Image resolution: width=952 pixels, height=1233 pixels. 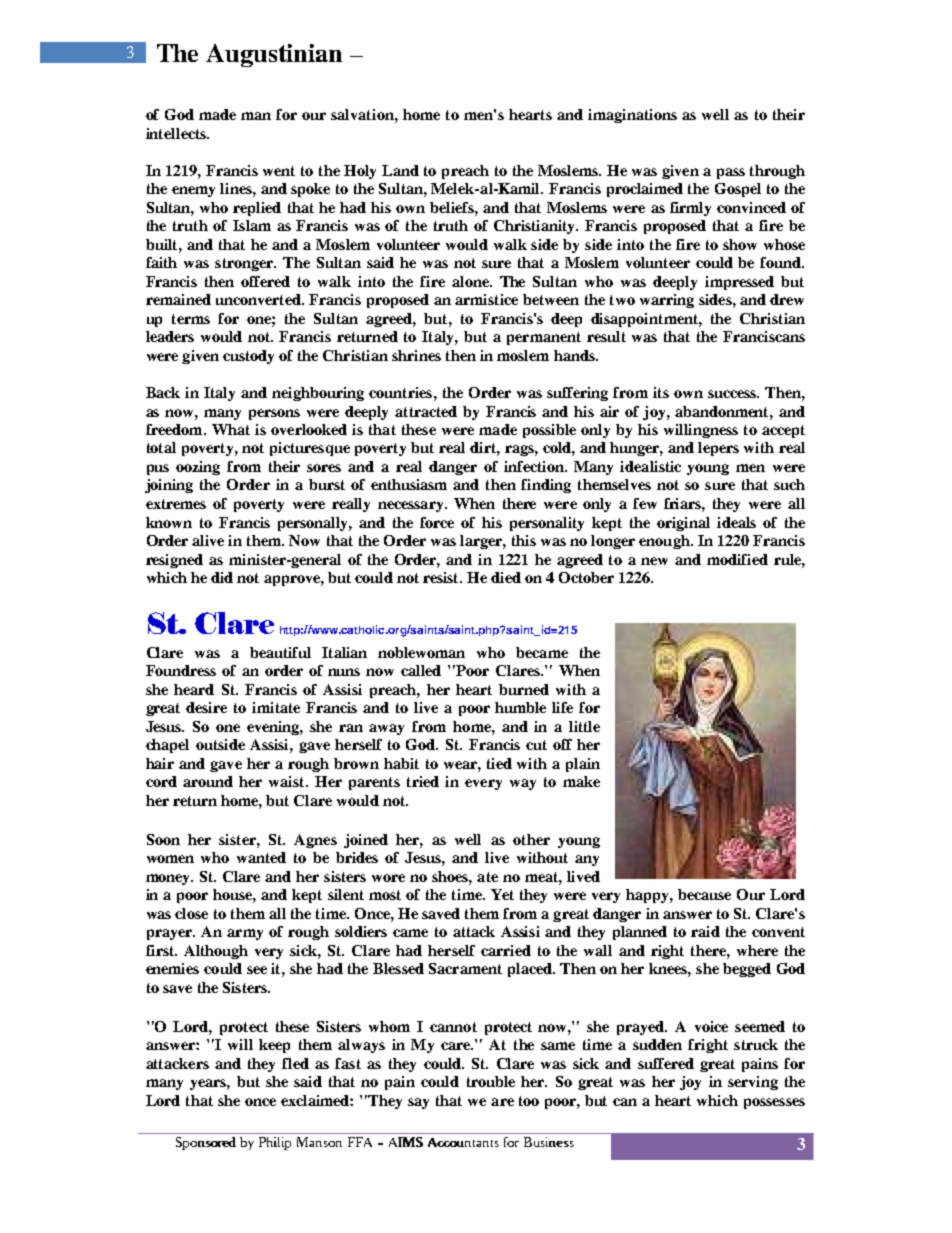 What do you see at coordinates (632, 116) in the screenshot?
I see `imaginations` at bounding box center [632, 116].
